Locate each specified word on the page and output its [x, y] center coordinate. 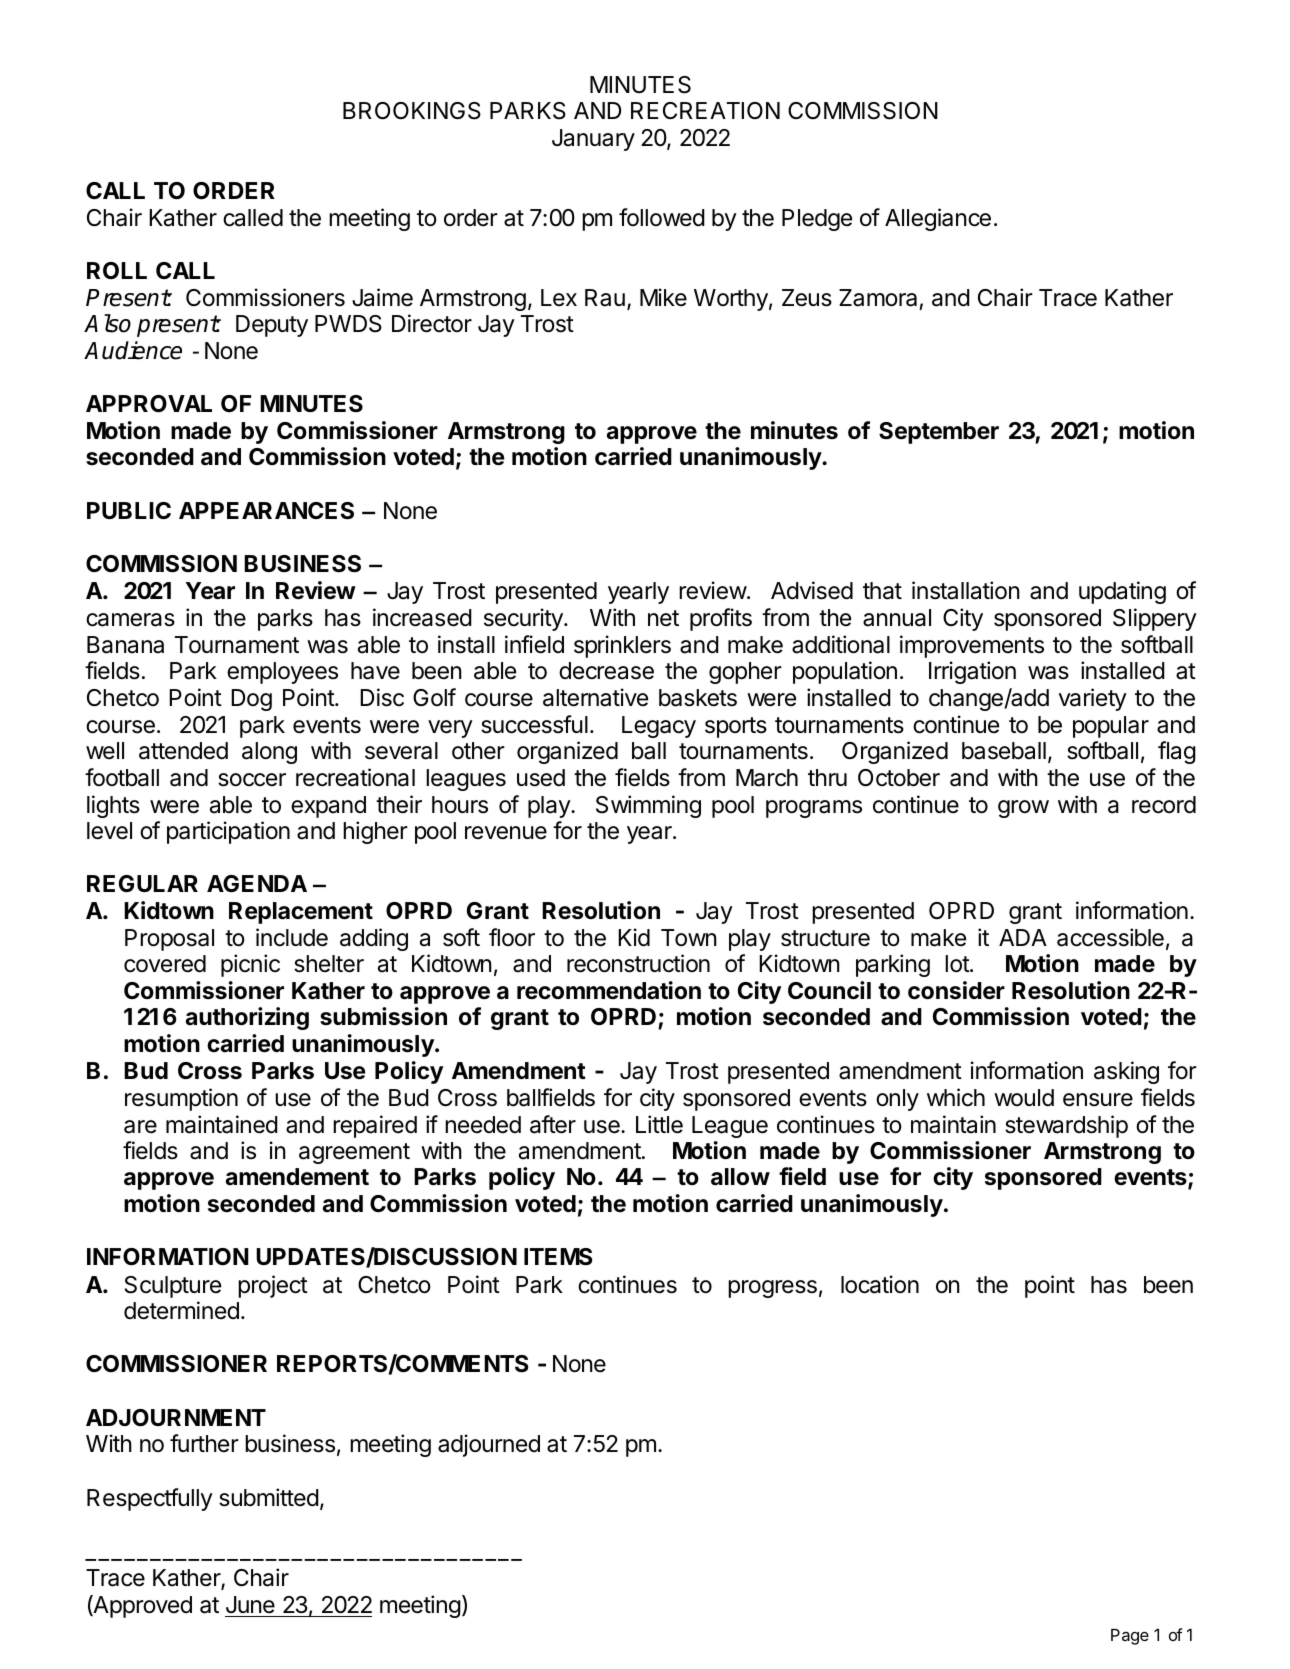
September [939, 433]
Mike [663, 297]
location [880, 1284]
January [593, 140]
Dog [251, 700]
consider [956, 990]
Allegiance [938, 219]
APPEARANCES [266, 511]
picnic [250, 965]
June [250, 1605]
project [273, 1286]
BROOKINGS [412, 111]
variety [1093, 699]
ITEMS [558, 1257]
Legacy [659, 727]
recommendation [609, 990]
